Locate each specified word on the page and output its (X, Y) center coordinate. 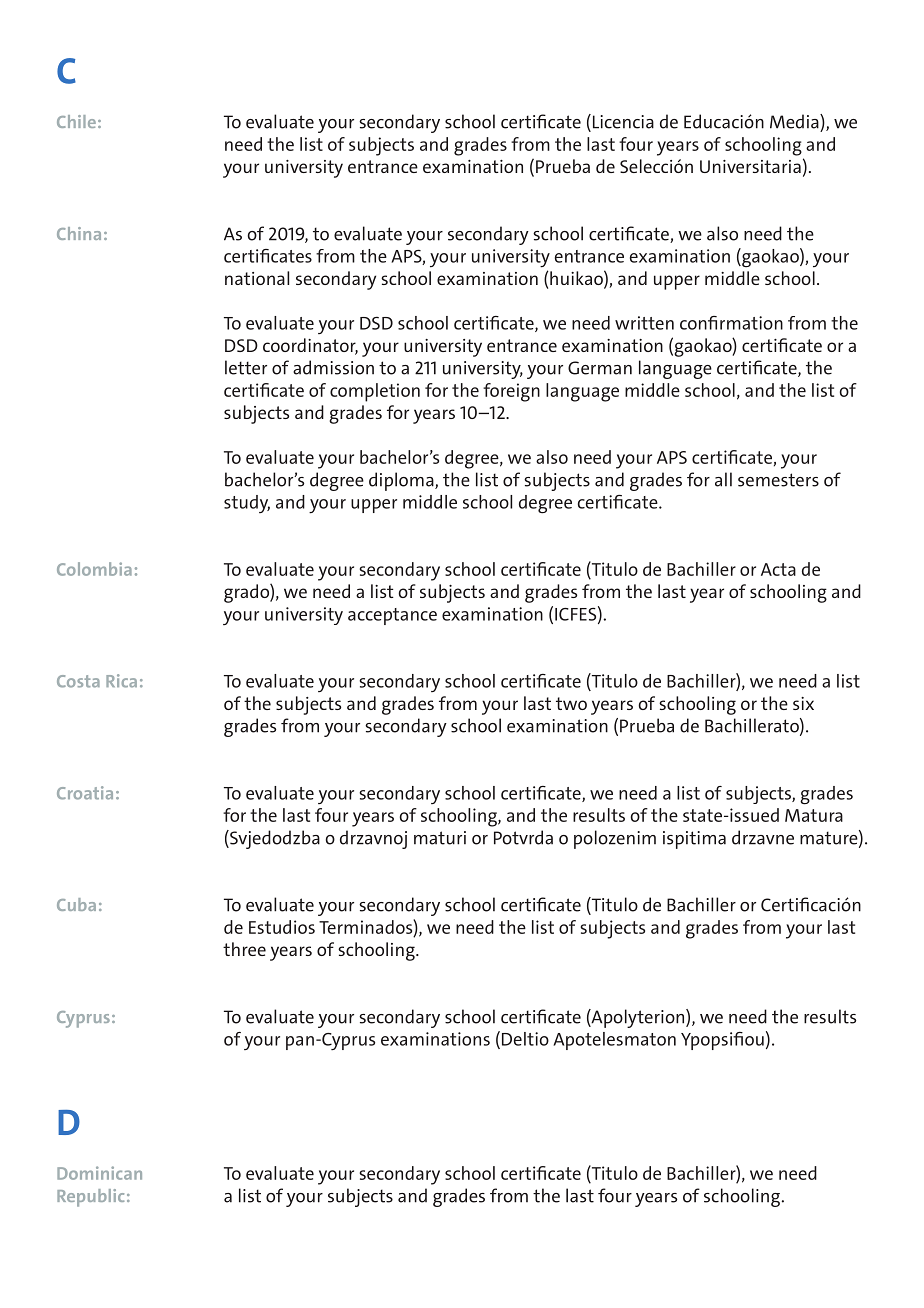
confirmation (731, 323)
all (723, 479)
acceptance (392, 616)
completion (375, 392)
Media (795, 121)
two (571, 703)
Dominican (99, 1173)
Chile (76, 121)
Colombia (94, 569)
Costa (78, 681)
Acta (778, 569)
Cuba (76, 904)
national (257, 278)
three (244, 949)
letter (246, 367)
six (803, 703)
